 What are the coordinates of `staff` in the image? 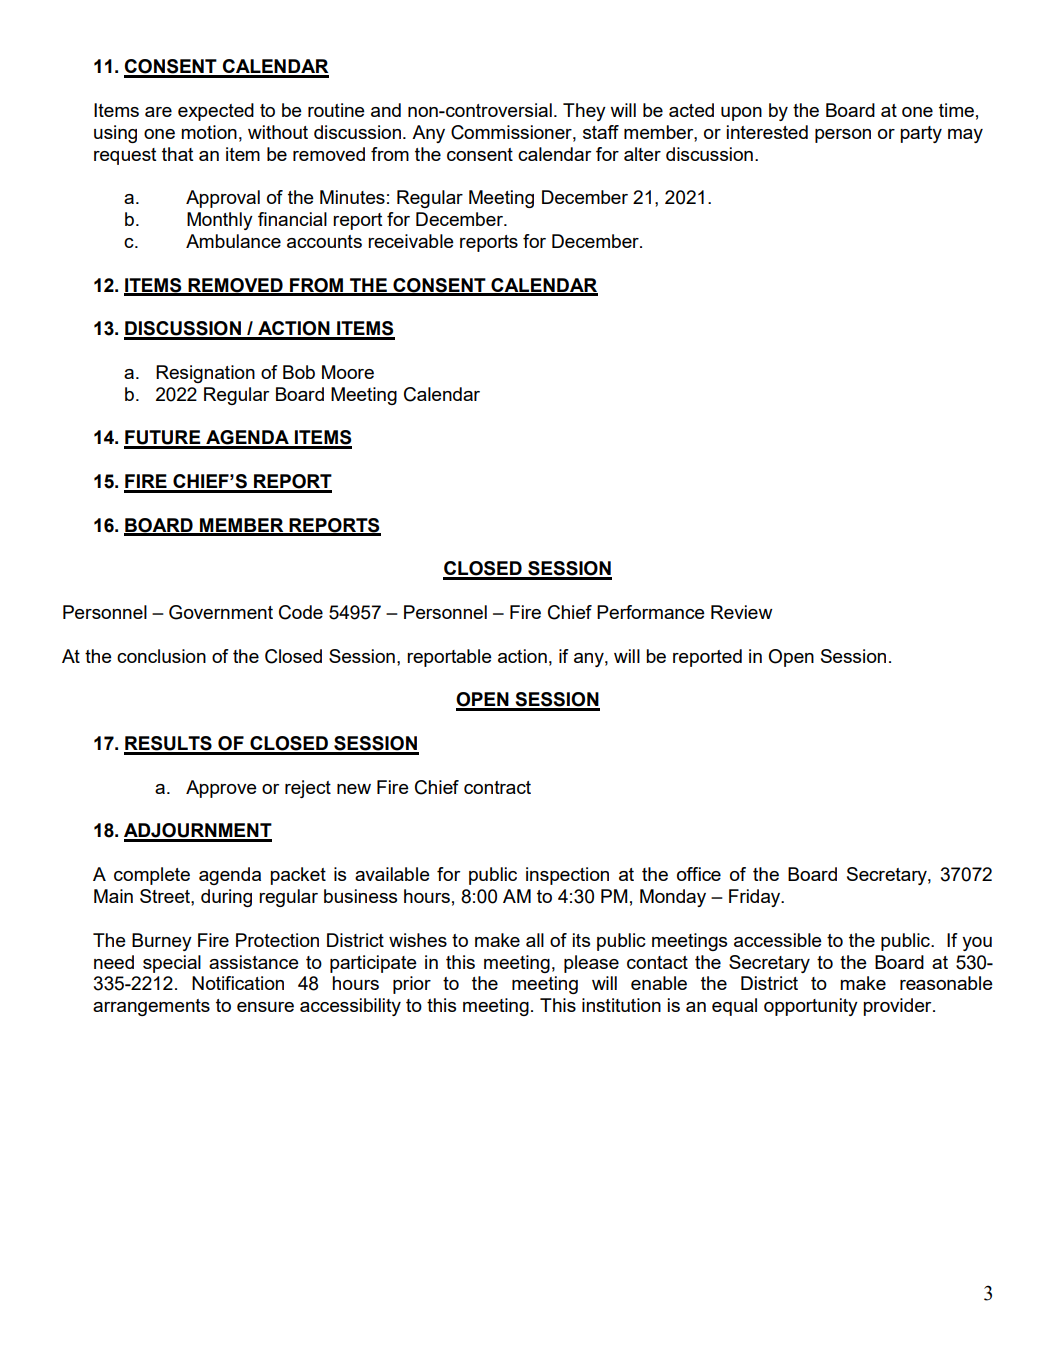 It's located at (601, 132).
